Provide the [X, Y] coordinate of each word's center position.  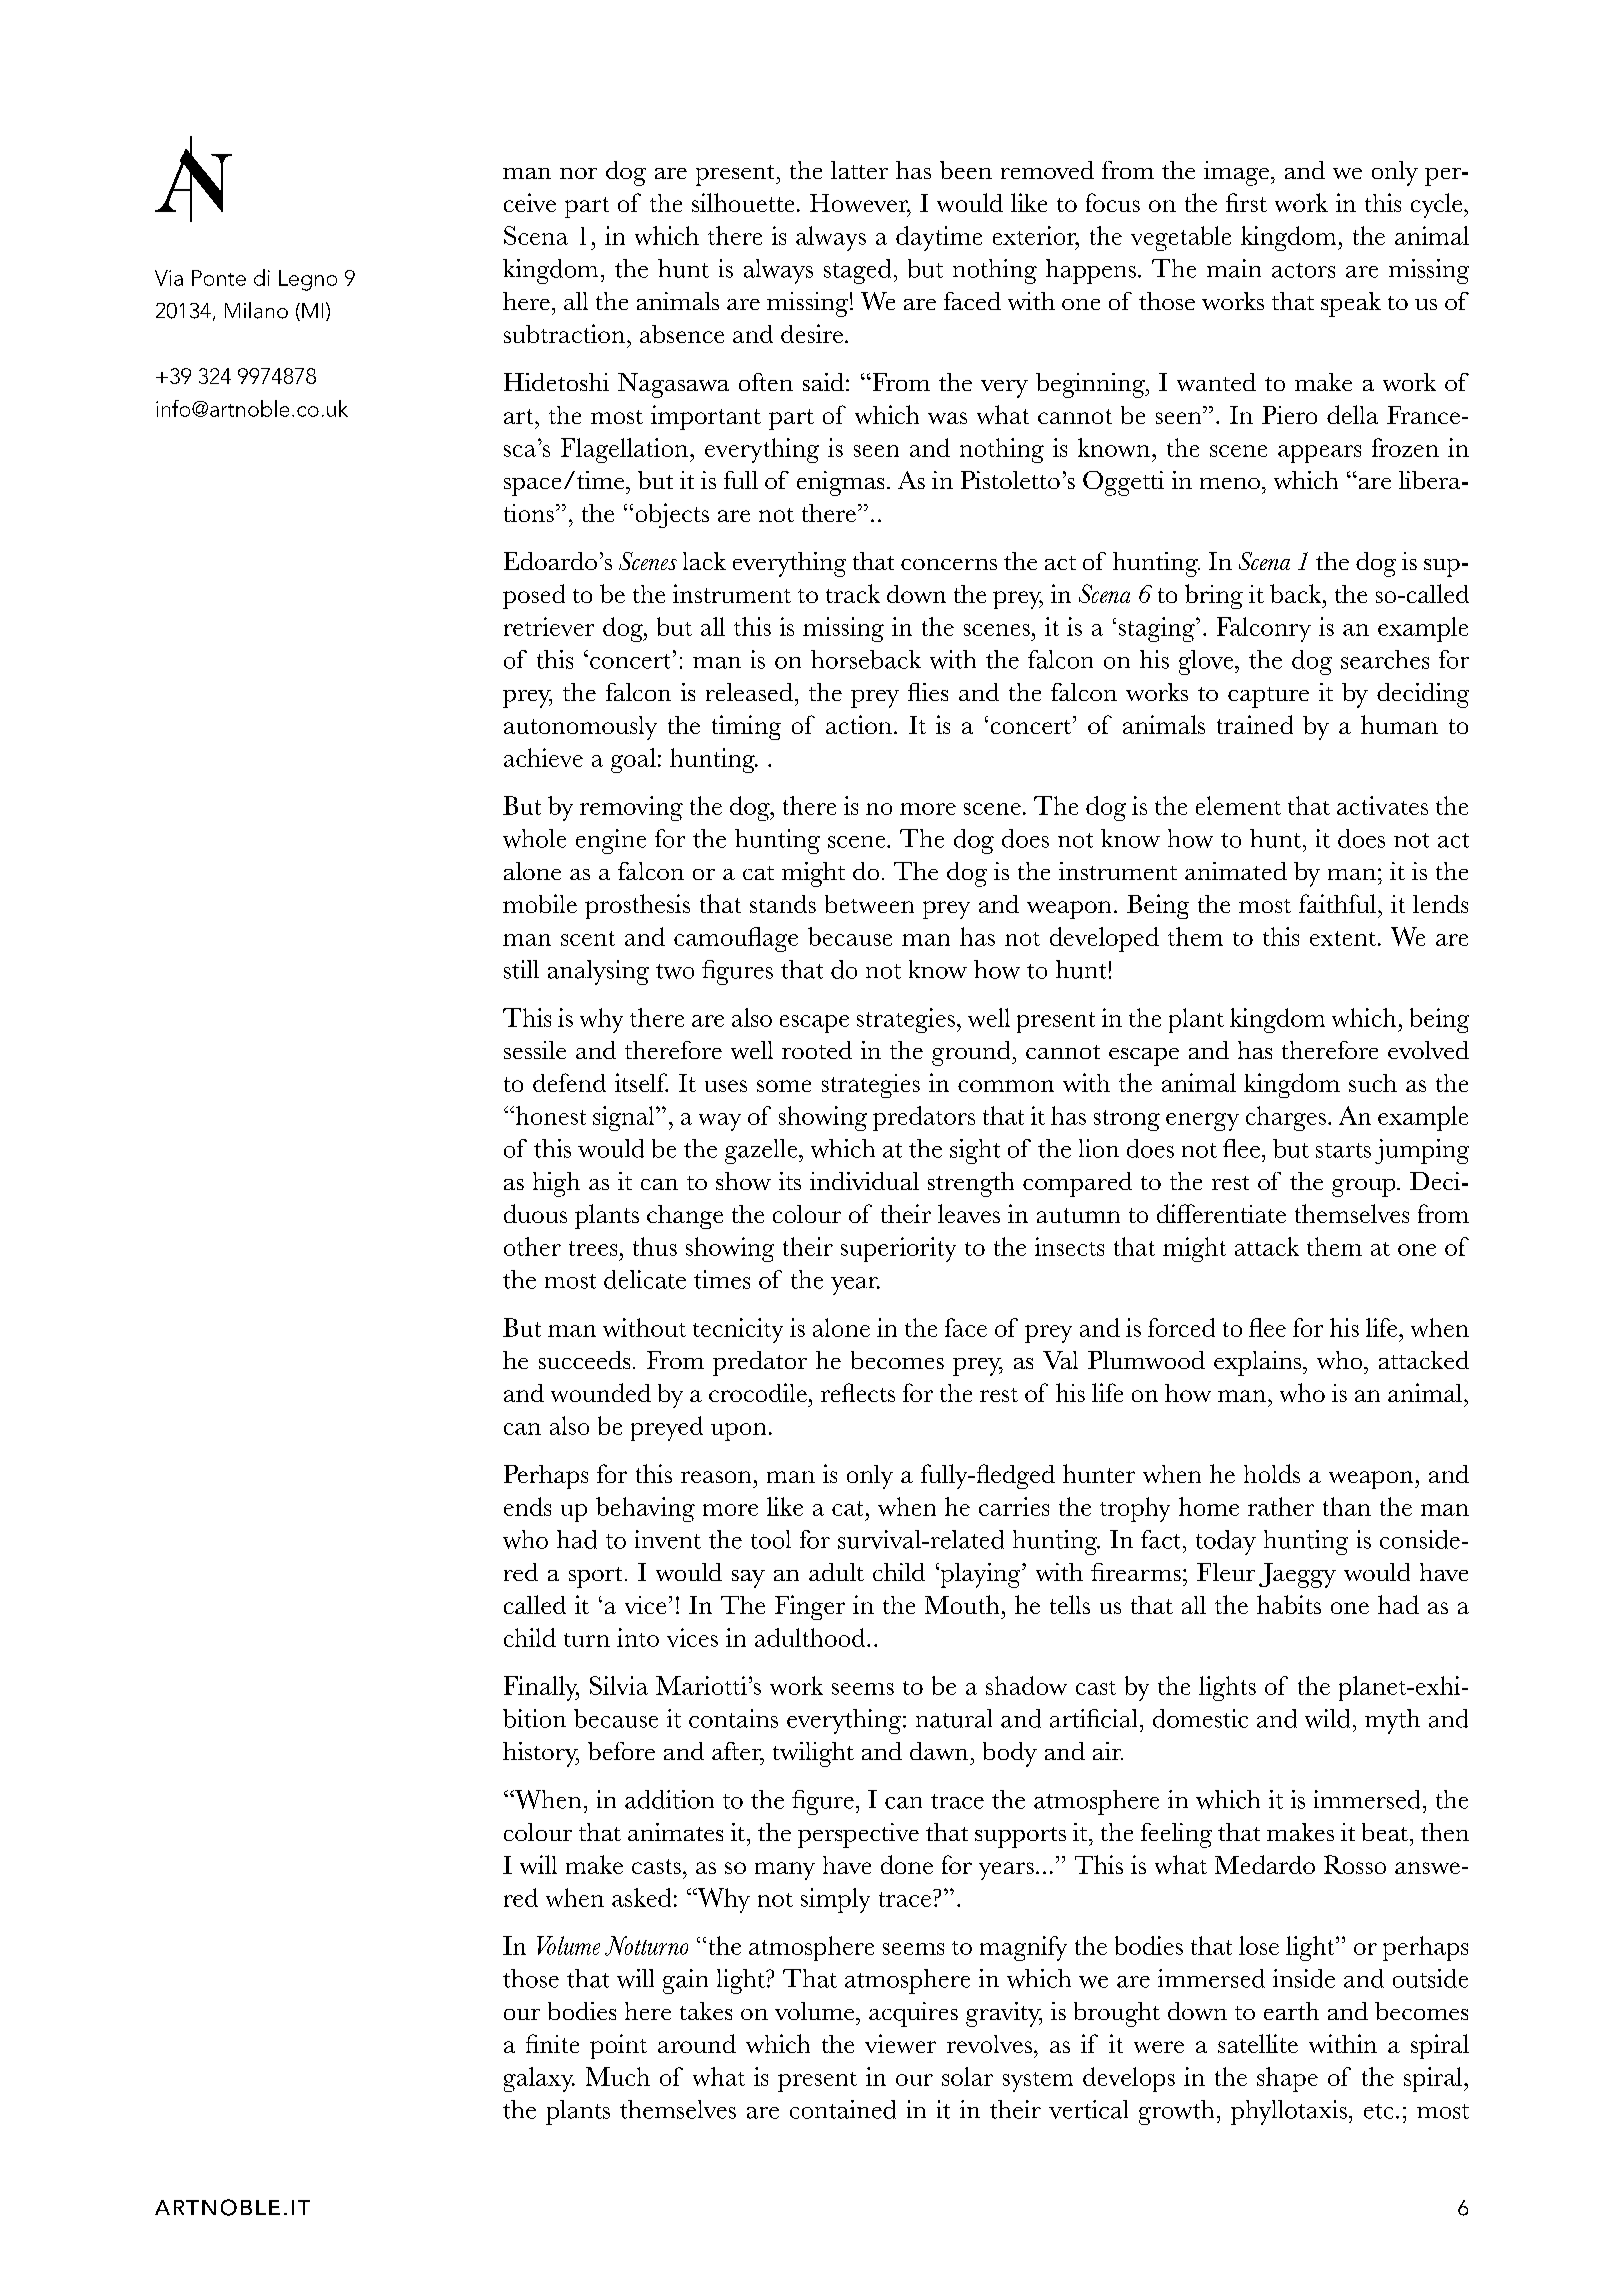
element [1238, 805]
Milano [256, 310]
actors [1303, 270]
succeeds [584, 1360]
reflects [858, 1392]
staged [857, 271]
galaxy [539, 2079]
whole [534, 838]
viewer [900, 2043]
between [869, 904]
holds [1272, 1473]
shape [1287, 2079]
